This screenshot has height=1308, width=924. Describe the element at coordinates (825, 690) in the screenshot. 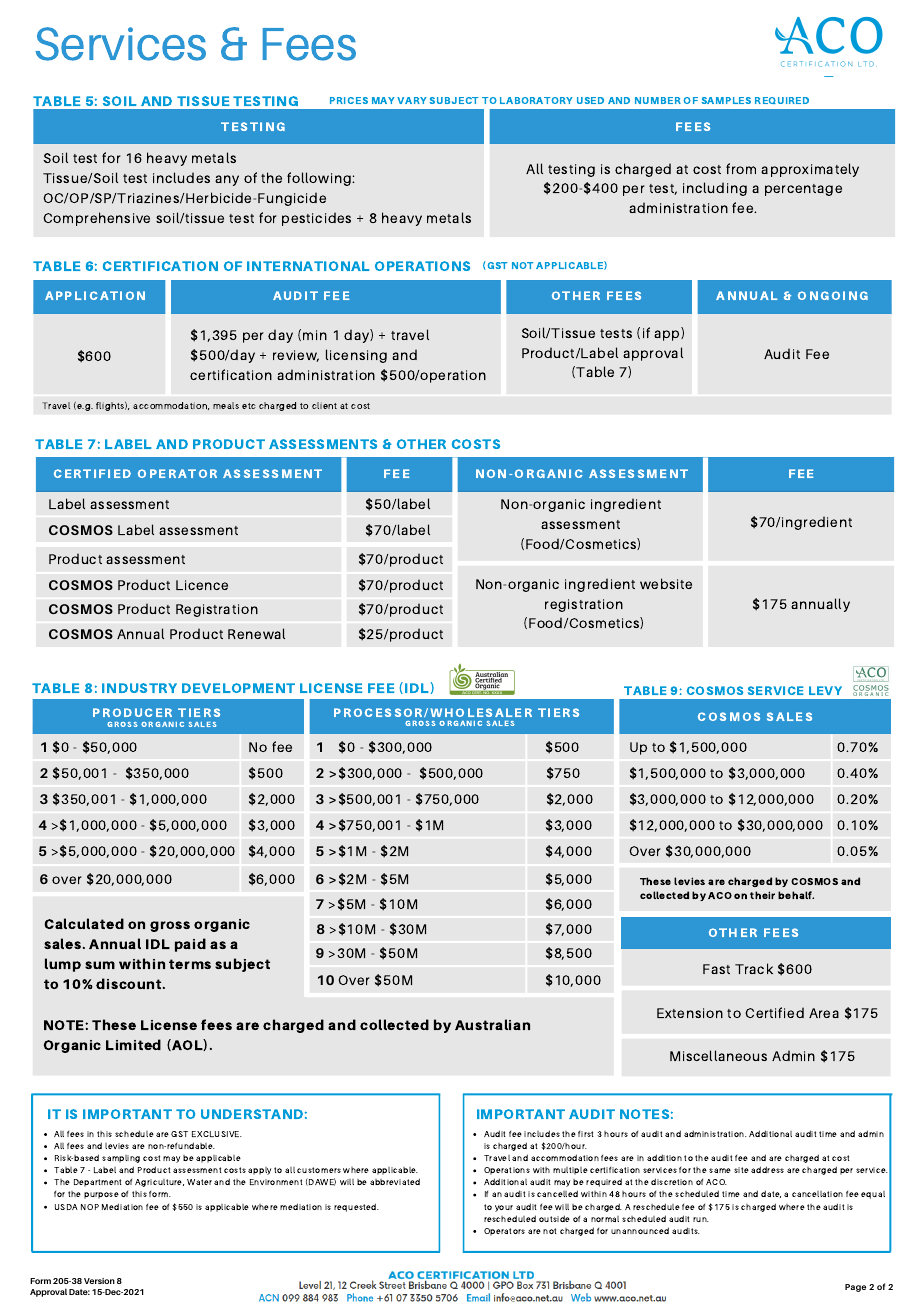

I see `LEVY` at that location.
